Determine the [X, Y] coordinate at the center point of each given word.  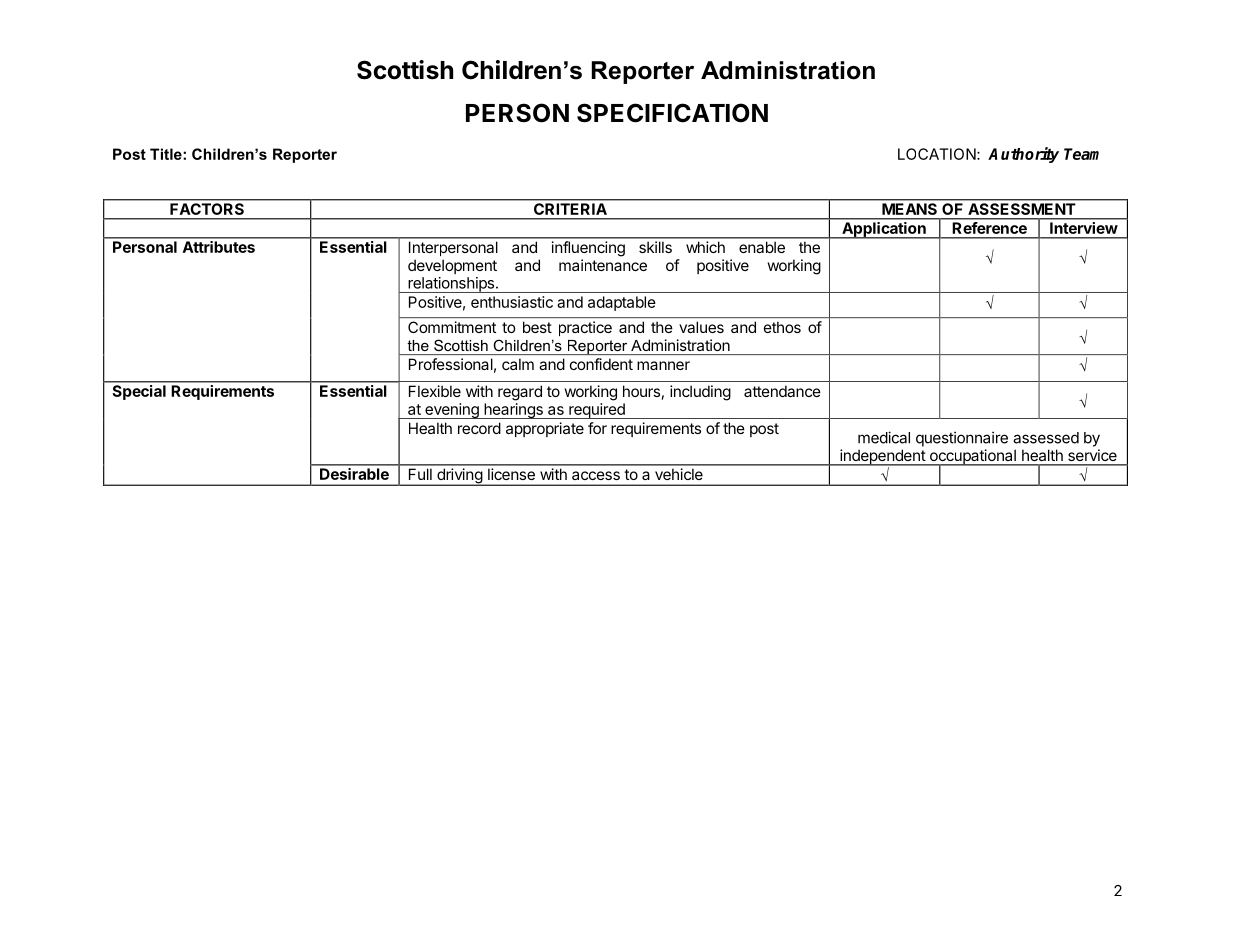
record [479, 428]
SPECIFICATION [672, 113]
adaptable [622, 303]
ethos [782, 327]
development [452, 266]
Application [884, 230]
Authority [1023, 155]
